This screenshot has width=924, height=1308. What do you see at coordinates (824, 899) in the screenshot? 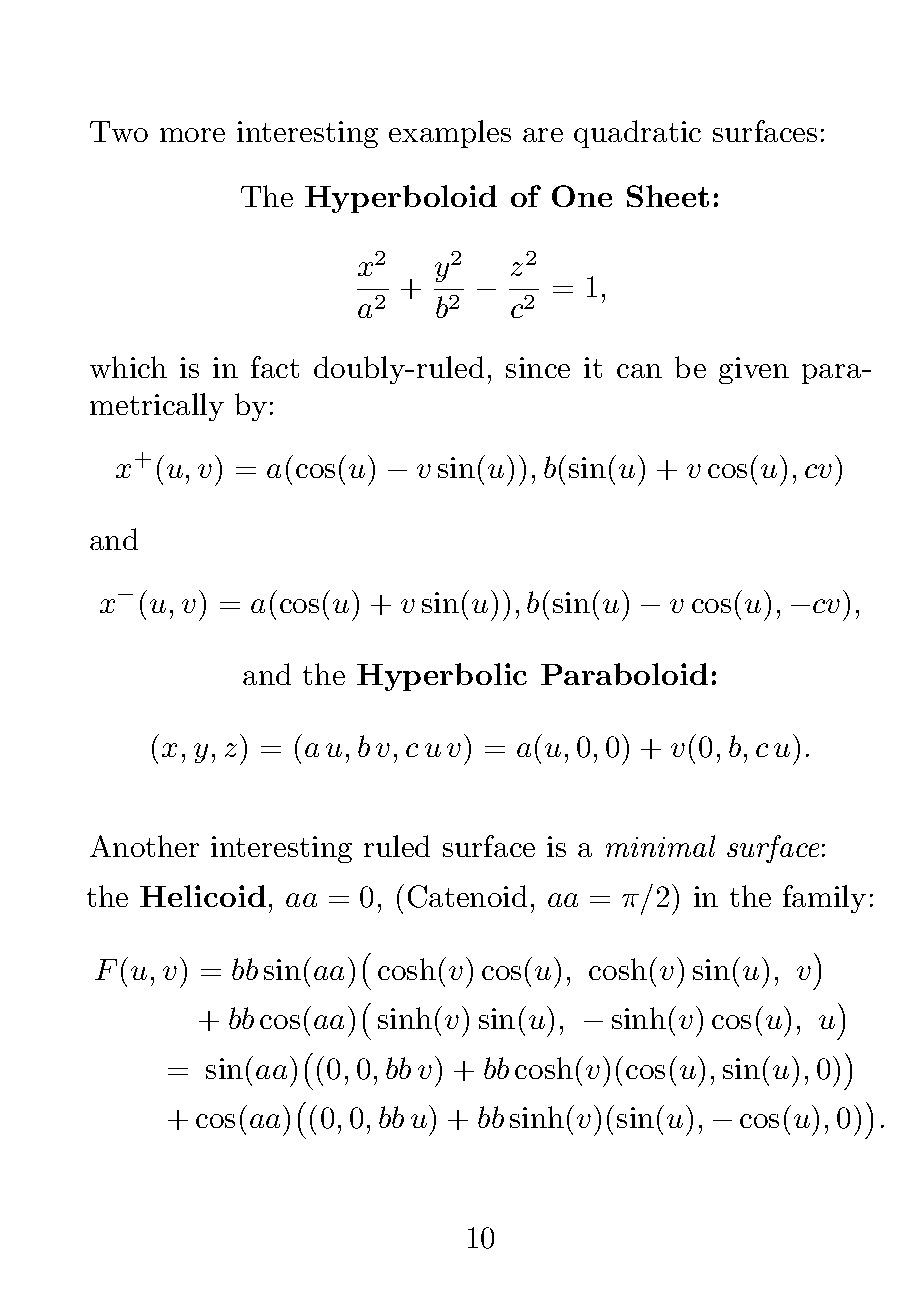
I see `family` at bounding box center [824, 899].
